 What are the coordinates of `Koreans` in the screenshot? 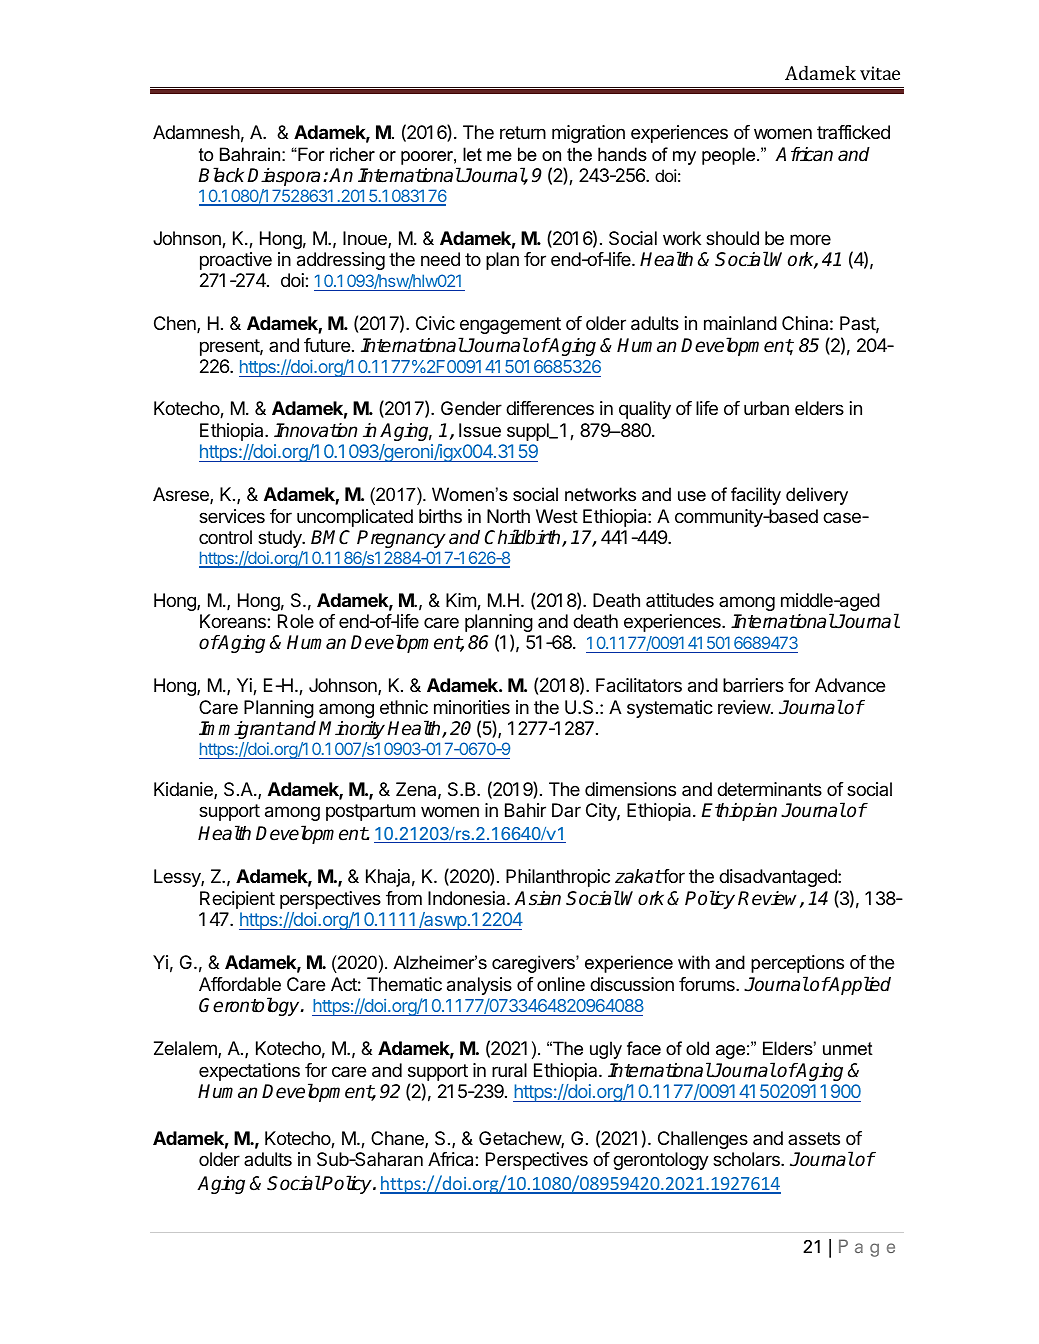 It's located at (234, 621).
